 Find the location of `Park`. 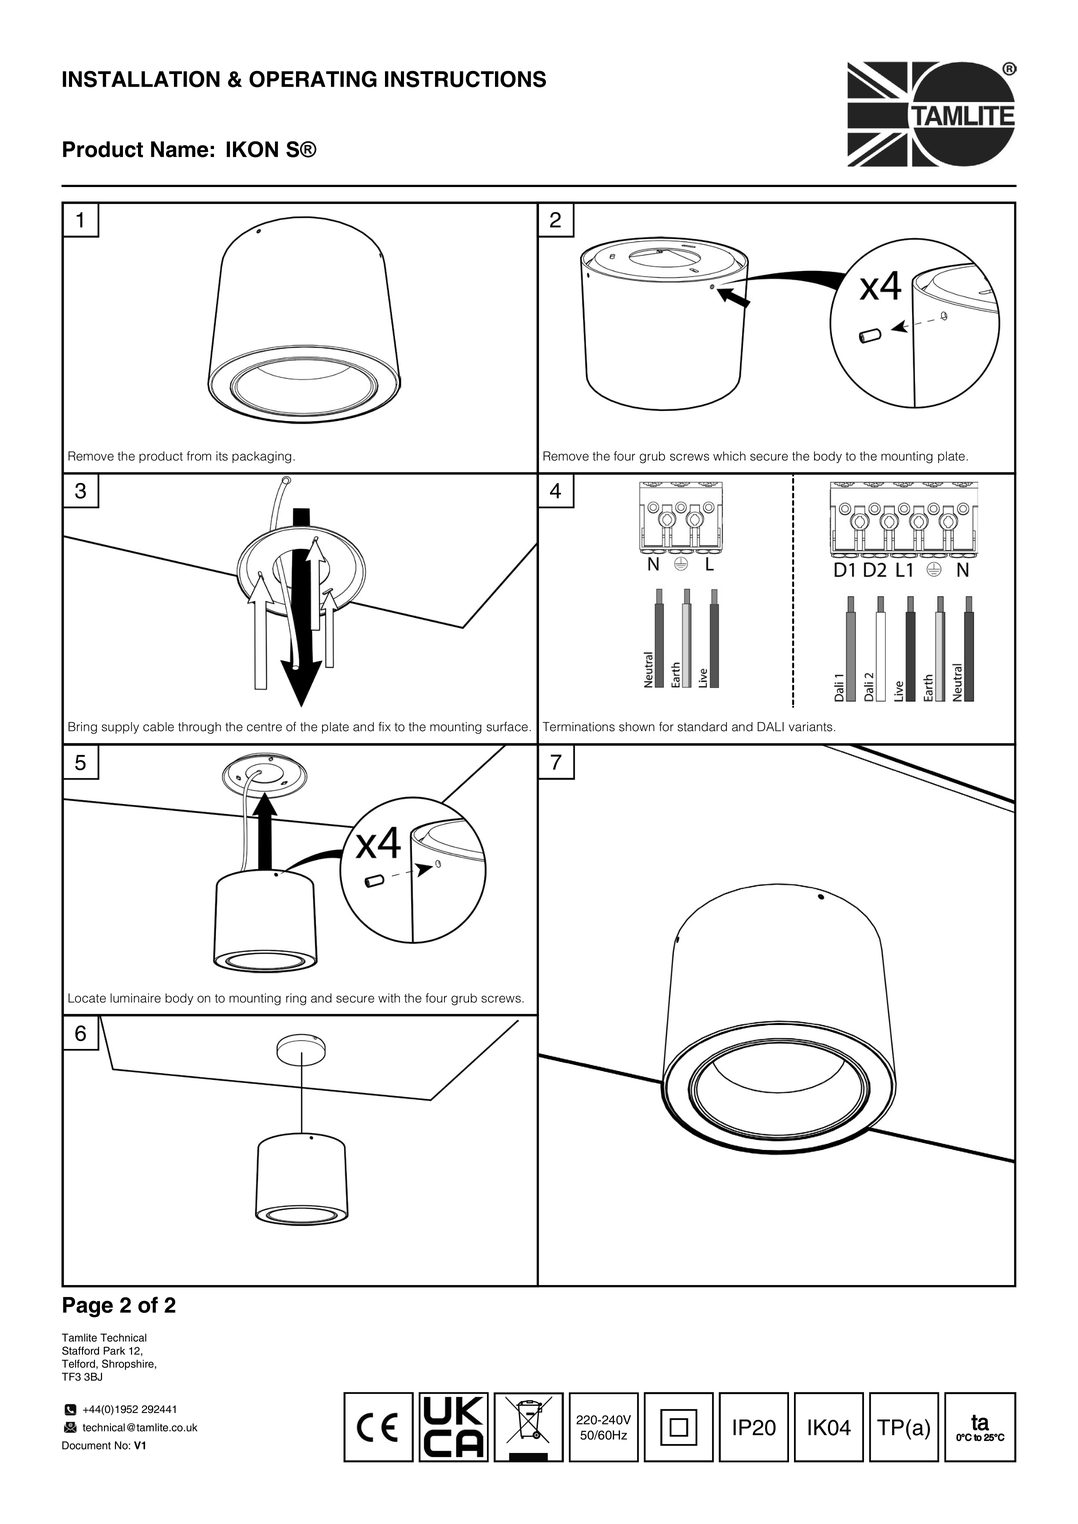

Park is located at coordinates (114, 1350).
